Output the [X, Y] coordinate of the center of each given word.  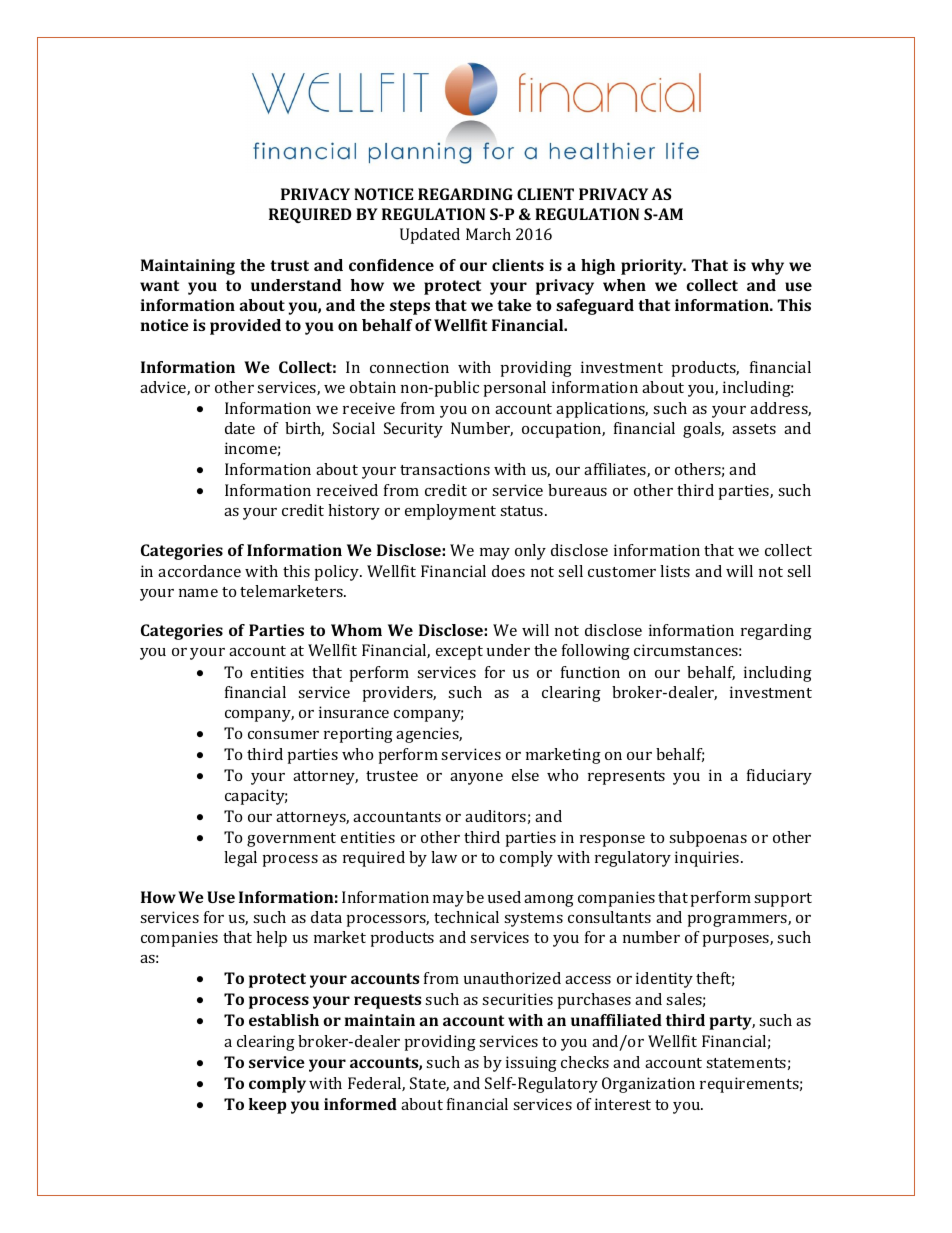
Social [354, 428]
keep [267, 1106]
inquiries [708, 859]
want [159, 285]
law [444, 857]
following [596, 652]
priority [653, 267]
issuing [531, 1064]
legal [240, 859]
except [459, 653]
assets [754, 429]
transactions [445, 469]
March [488, 234]
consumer [283, 735]
